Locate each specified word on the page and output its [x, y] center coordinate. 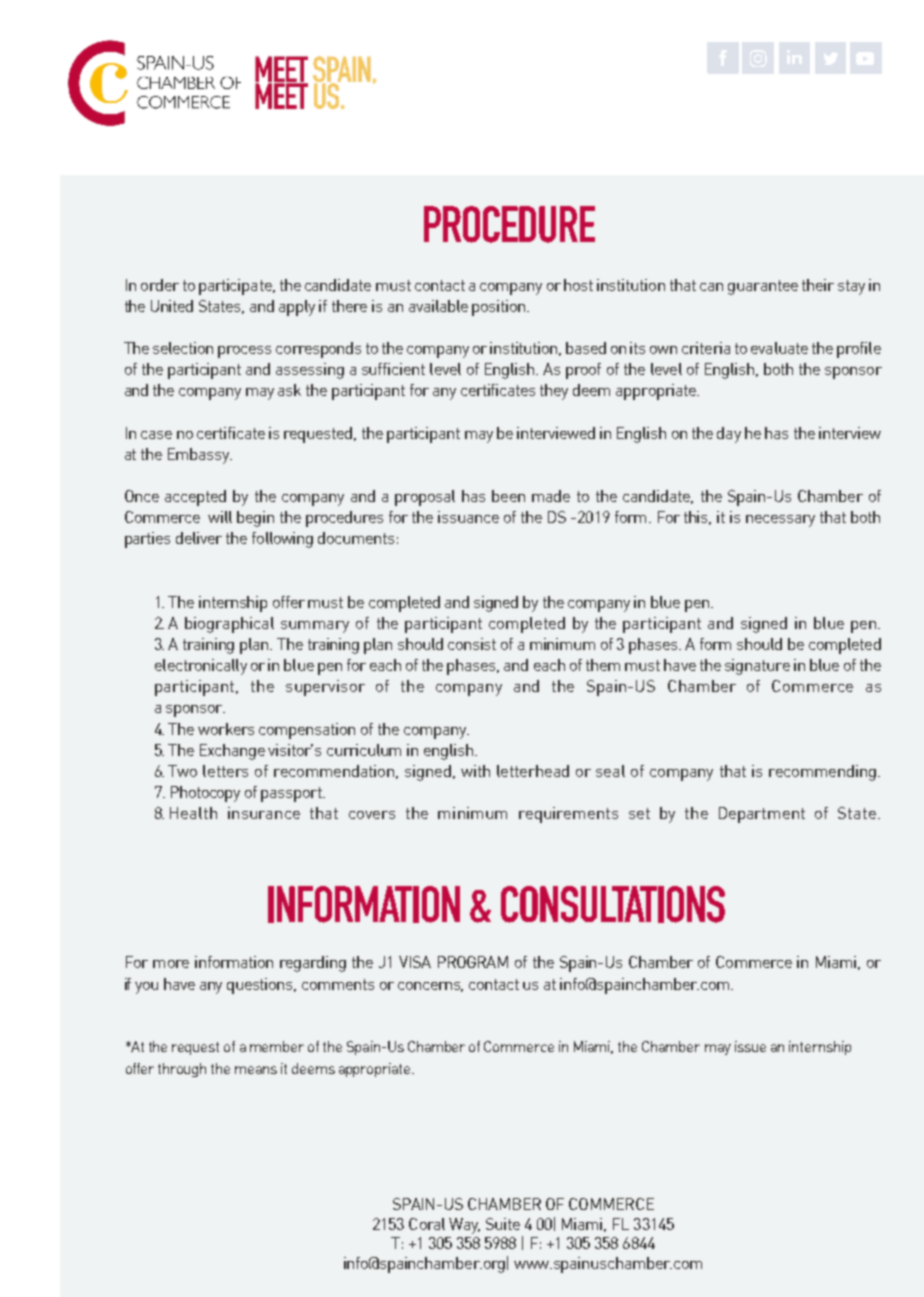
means [256, 1070]
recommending [824, 773]
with [475, 771]
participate [236, 287]
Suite [503, 1224]
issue [750, 1046]
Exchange [232, 752]
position [500, 308]
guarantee [763, 287]
